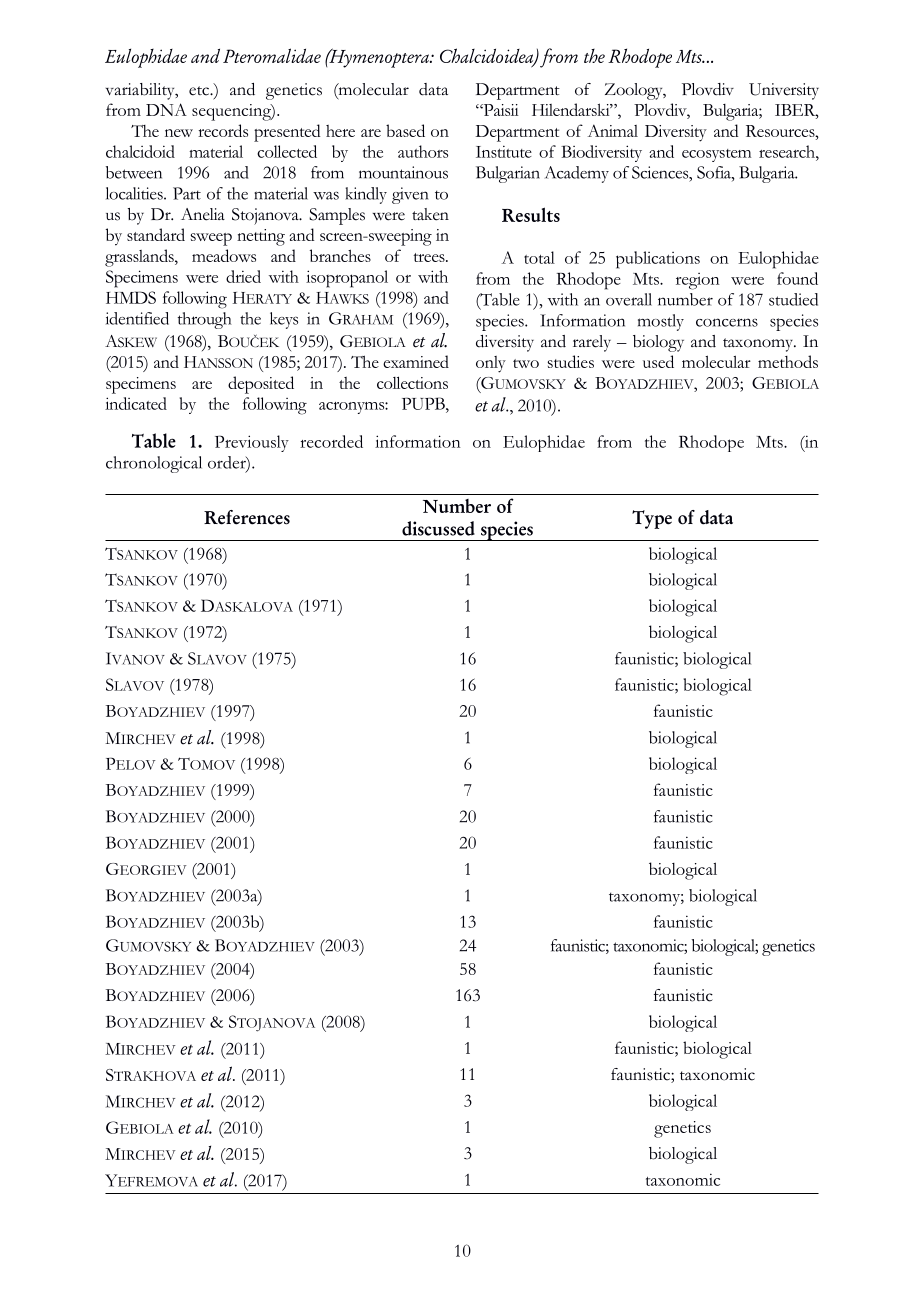 This document has width=924, height=1314. Describe the element at coordinates (658, 361) in the document. I see `used` at that location.
